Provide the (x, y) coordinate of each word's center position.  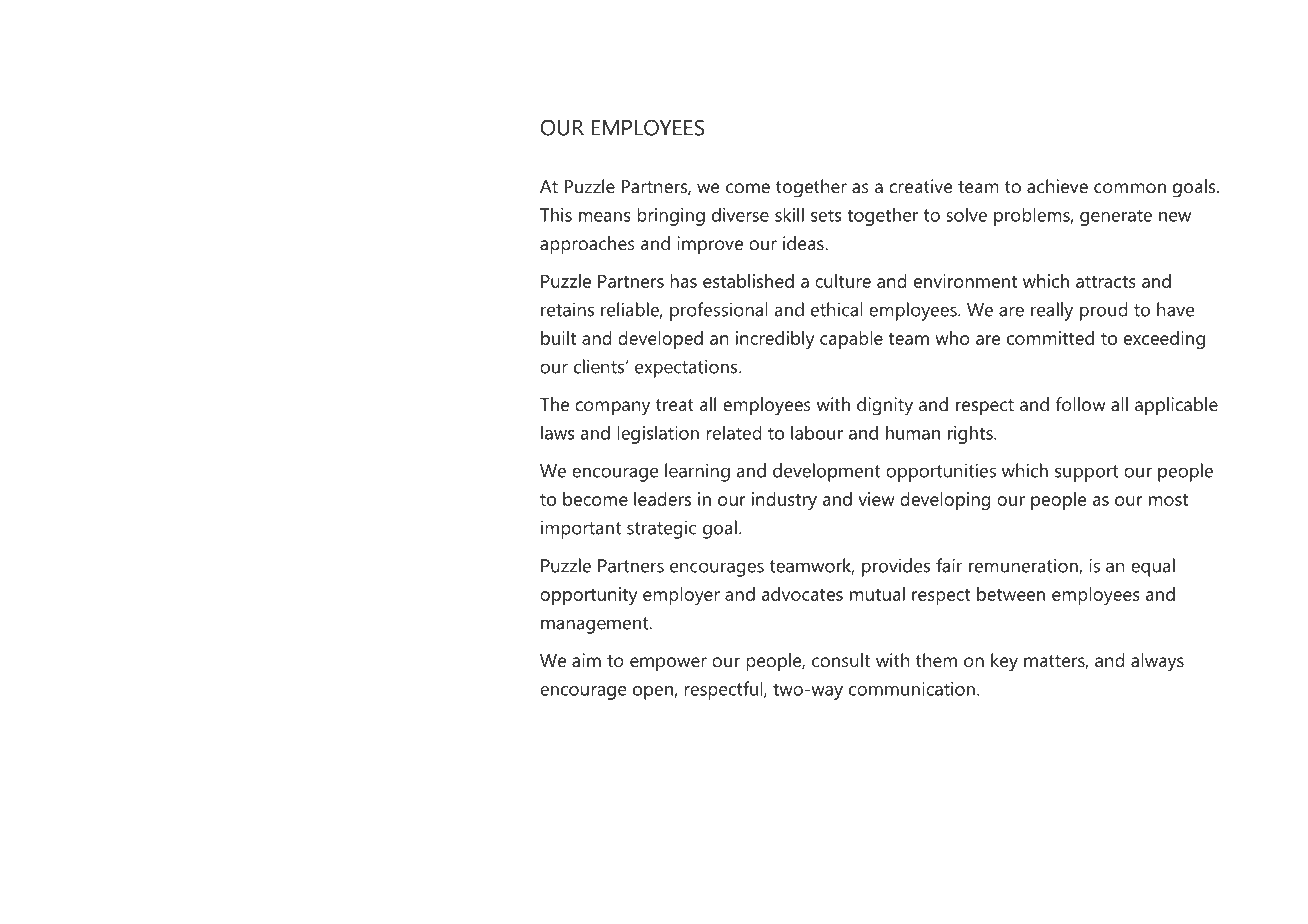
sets (826, 215)
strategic (661, 529)
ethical (837, 309)
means (605, 217)
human (913, 432)
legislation (658, 434)
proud (1104, 311)
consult (841, 660)
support (1087, 473)
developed (660, 340)
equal (1153, 567)
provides (896, 567)
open (654, 693)
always (1157, 662)
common (1130, 188)
